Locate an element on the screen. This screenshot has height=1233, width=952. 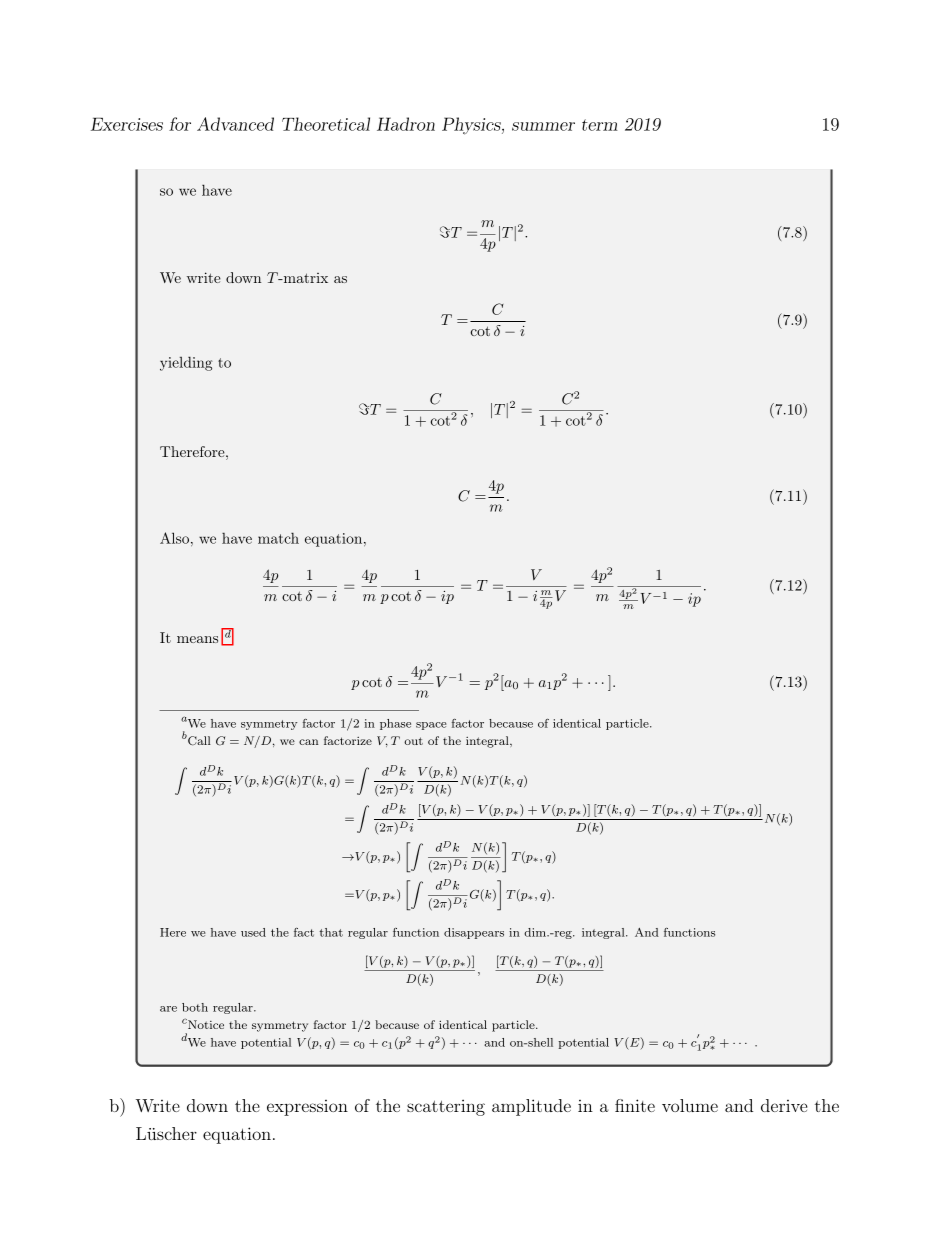
yielding is located at coordinates (186, 363).
